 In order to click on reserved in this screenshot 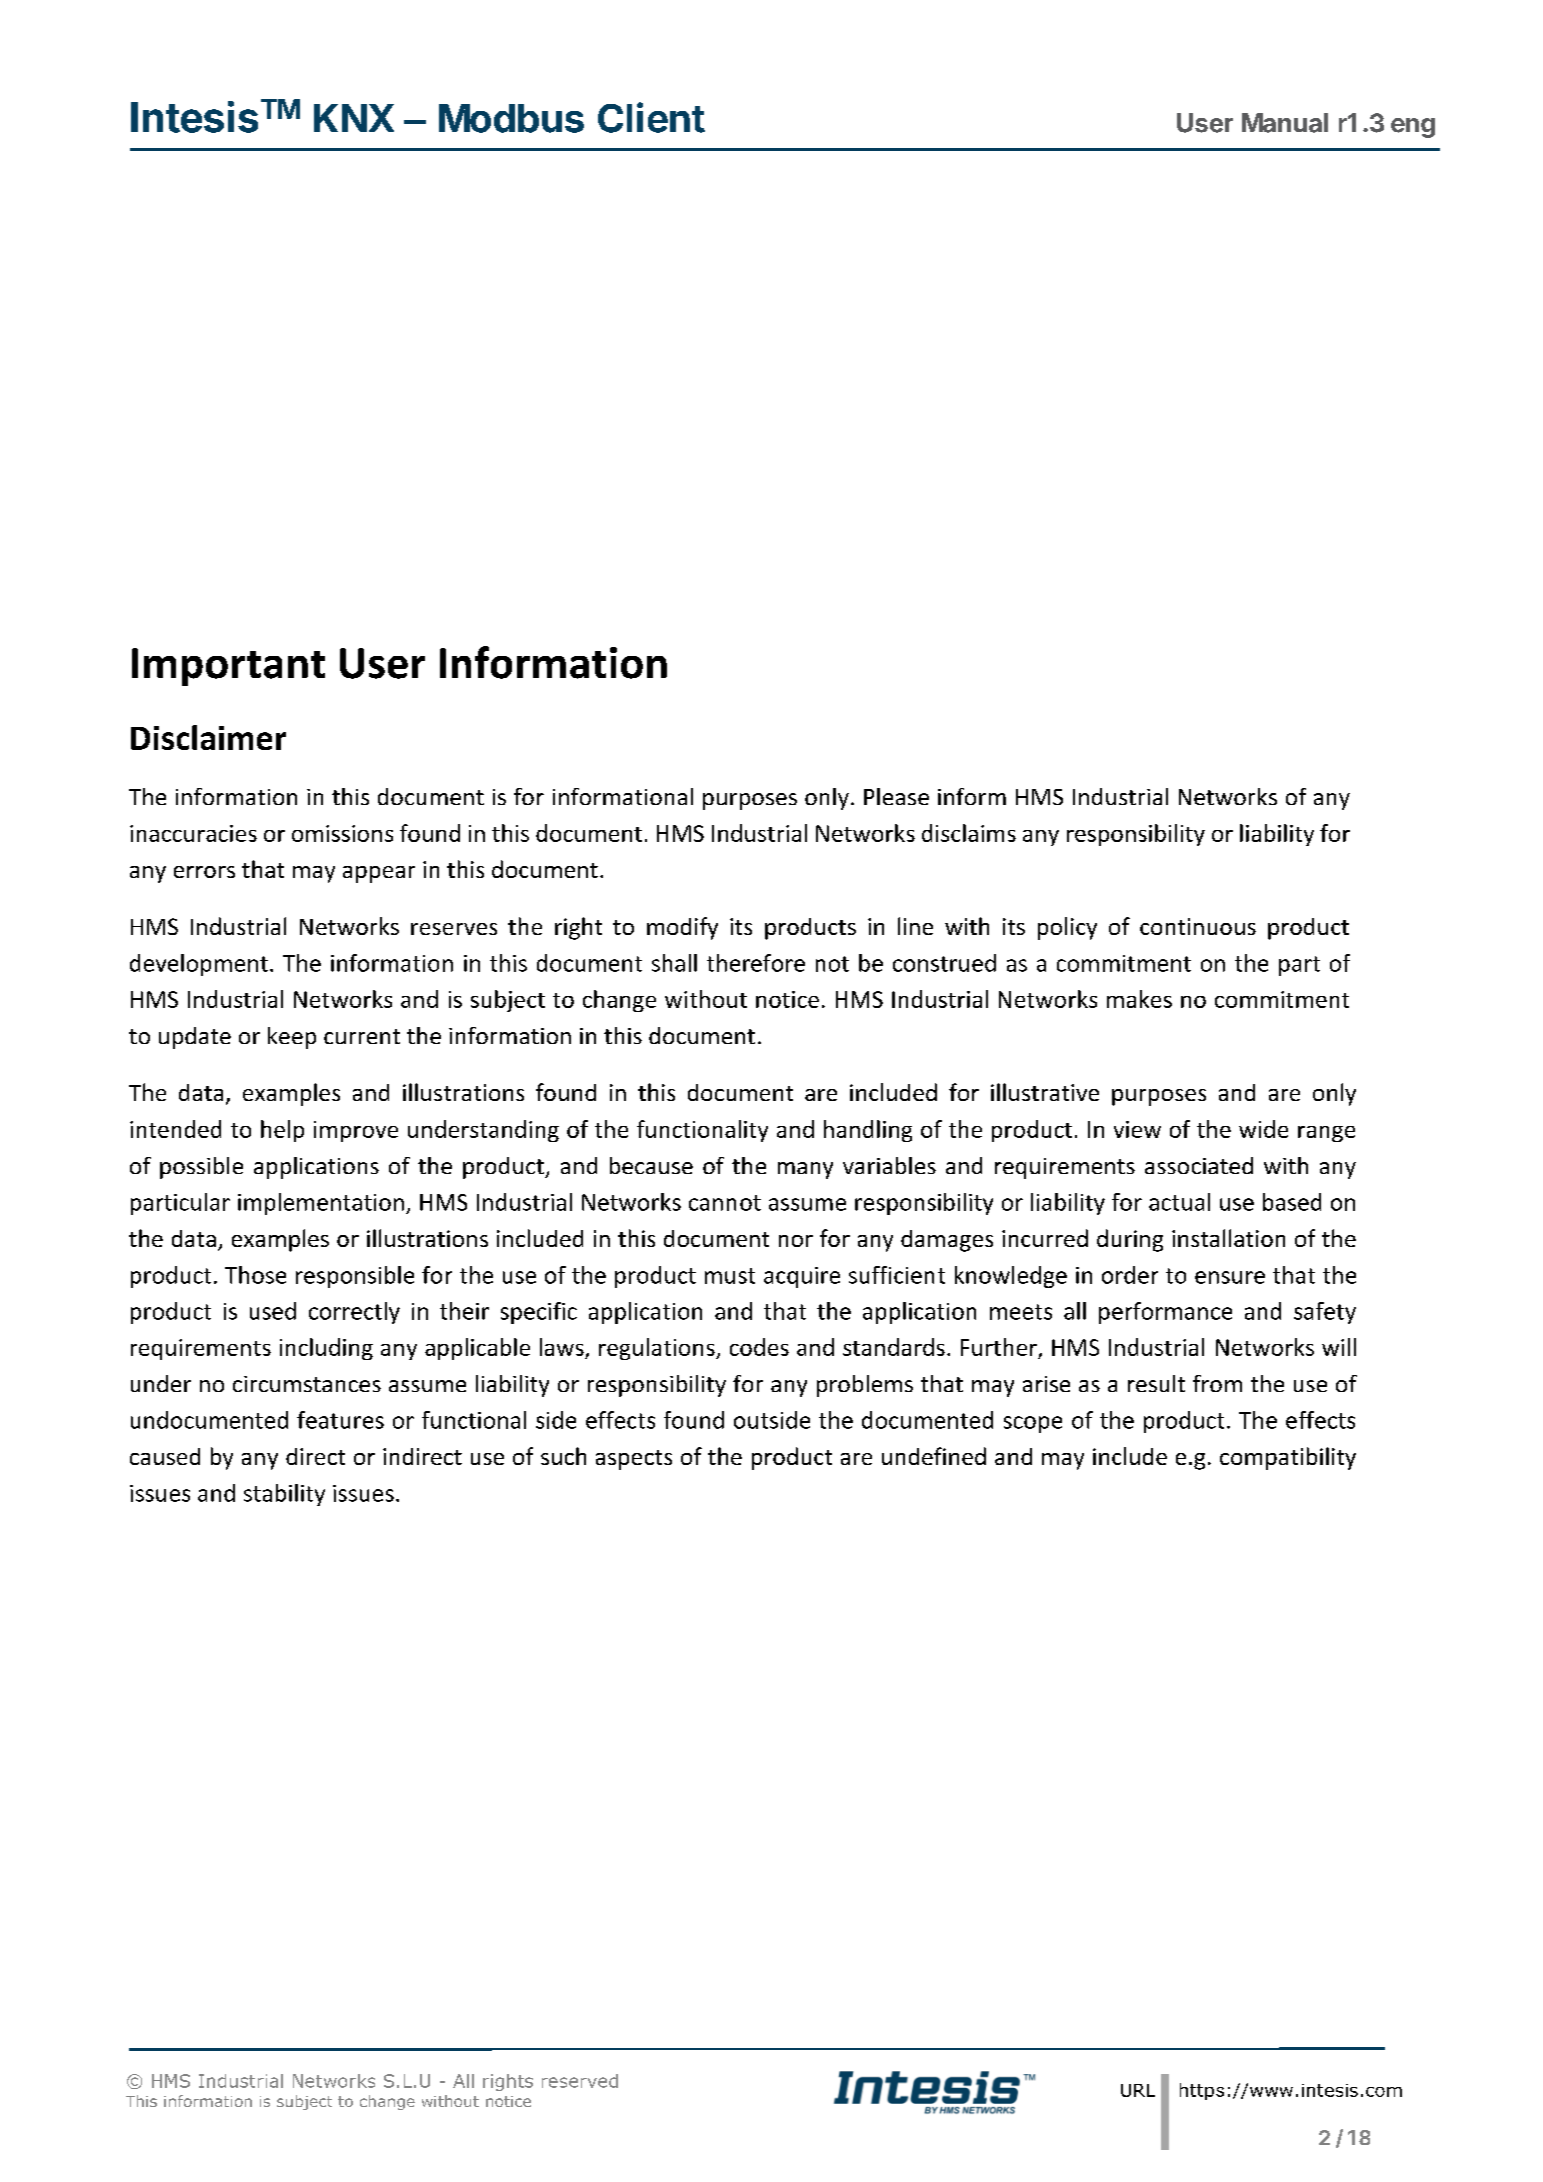, I will do `click(580, 2081)`.
